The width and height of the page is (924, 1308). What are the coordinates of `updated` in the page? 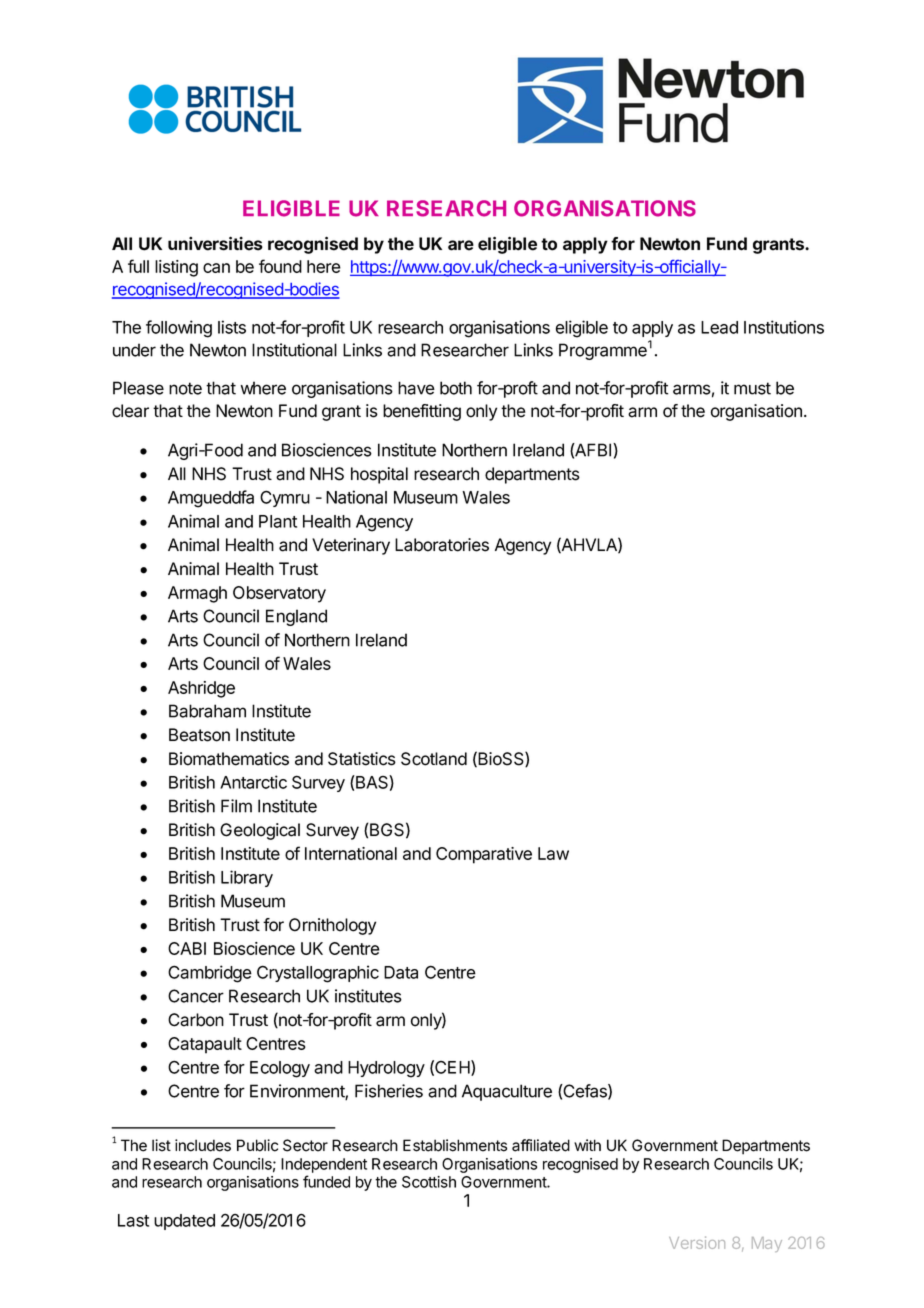 It's located at (184, 1222).
